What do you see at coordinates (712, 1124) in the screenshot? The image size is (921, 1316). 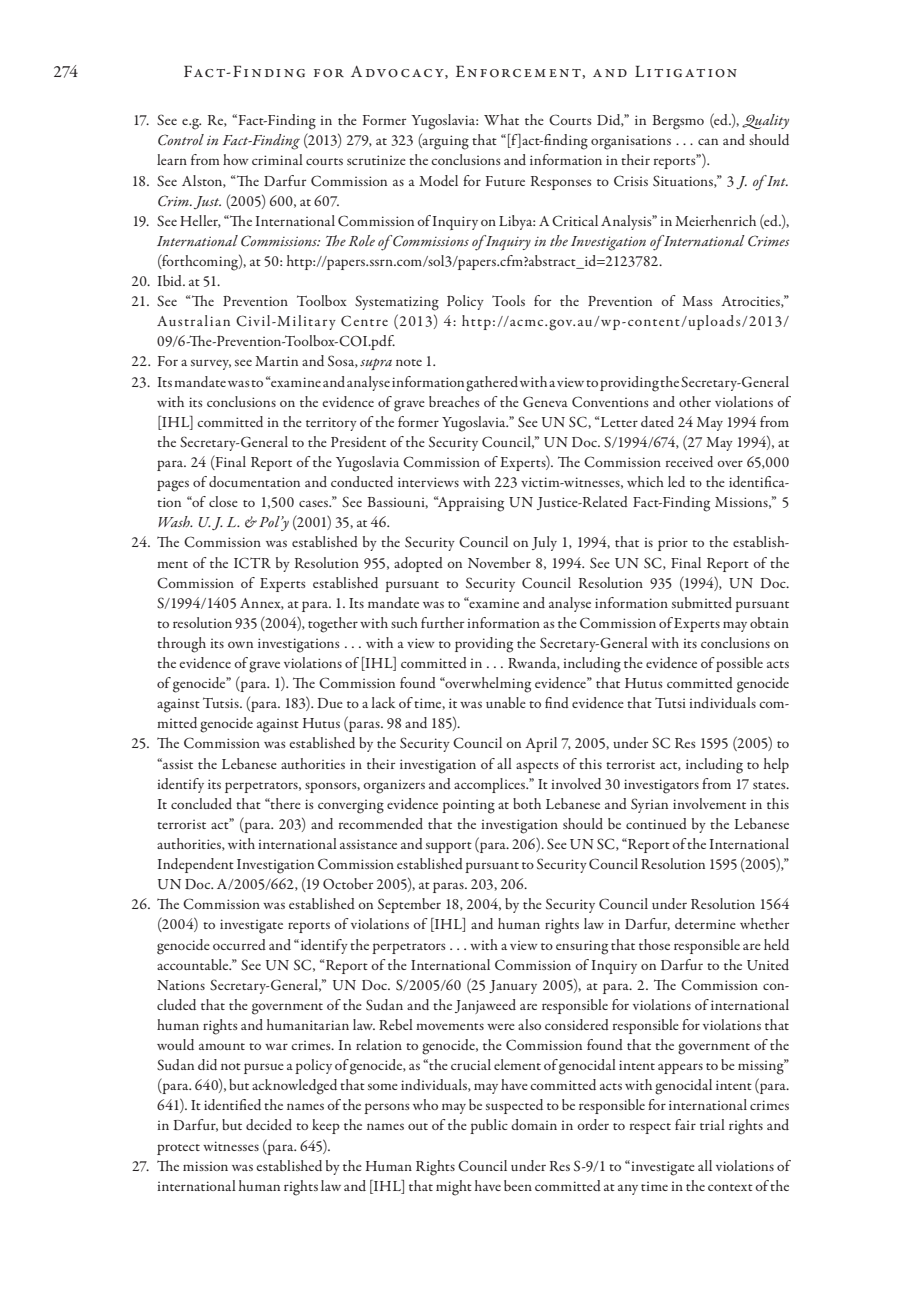 I see `trial` at bounding box center [712, 1124].
